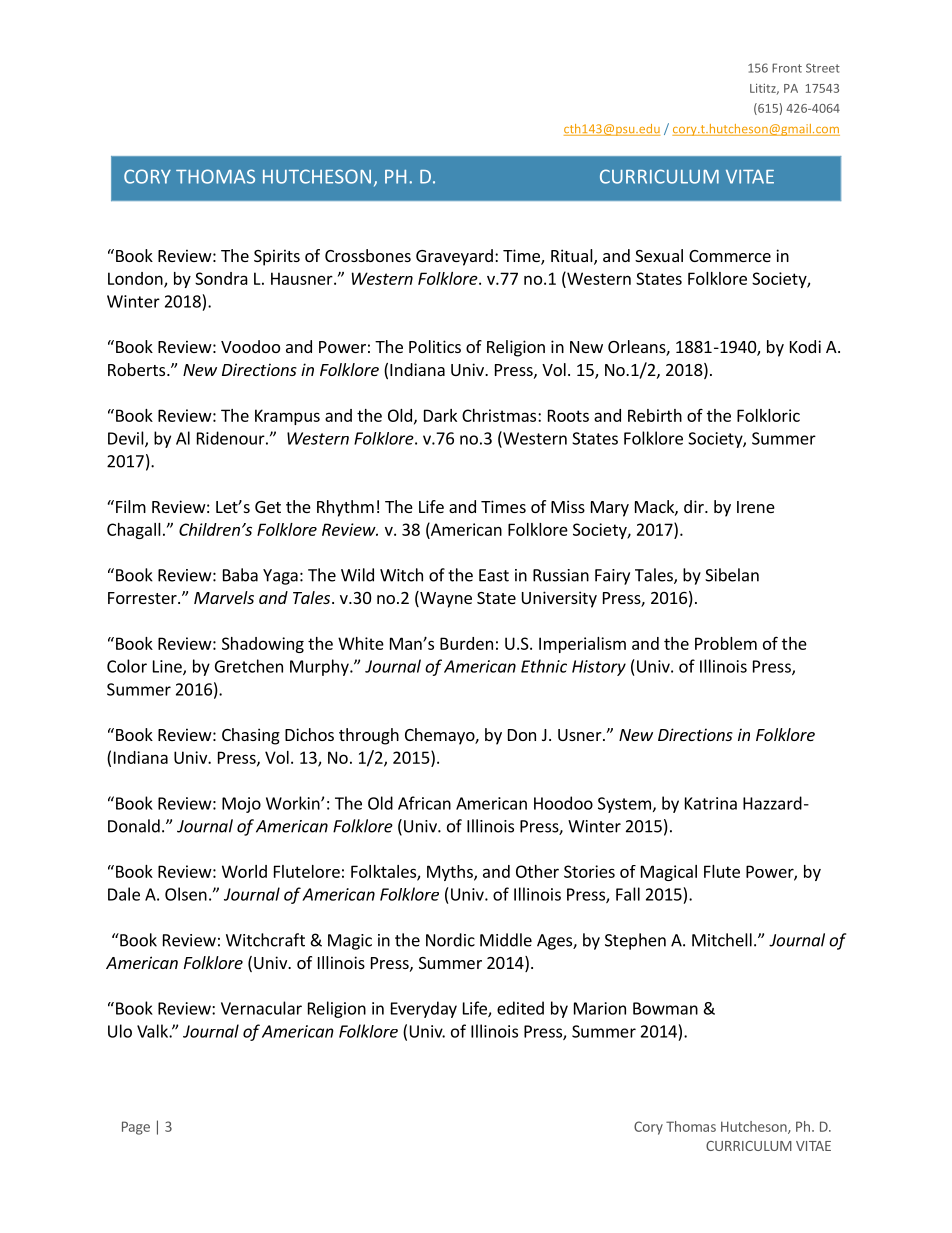 This screenshot has height=1233, width=952. Describe the element at coordinates (277, 257) in the screenshot. I see `Spirits` at that location.
